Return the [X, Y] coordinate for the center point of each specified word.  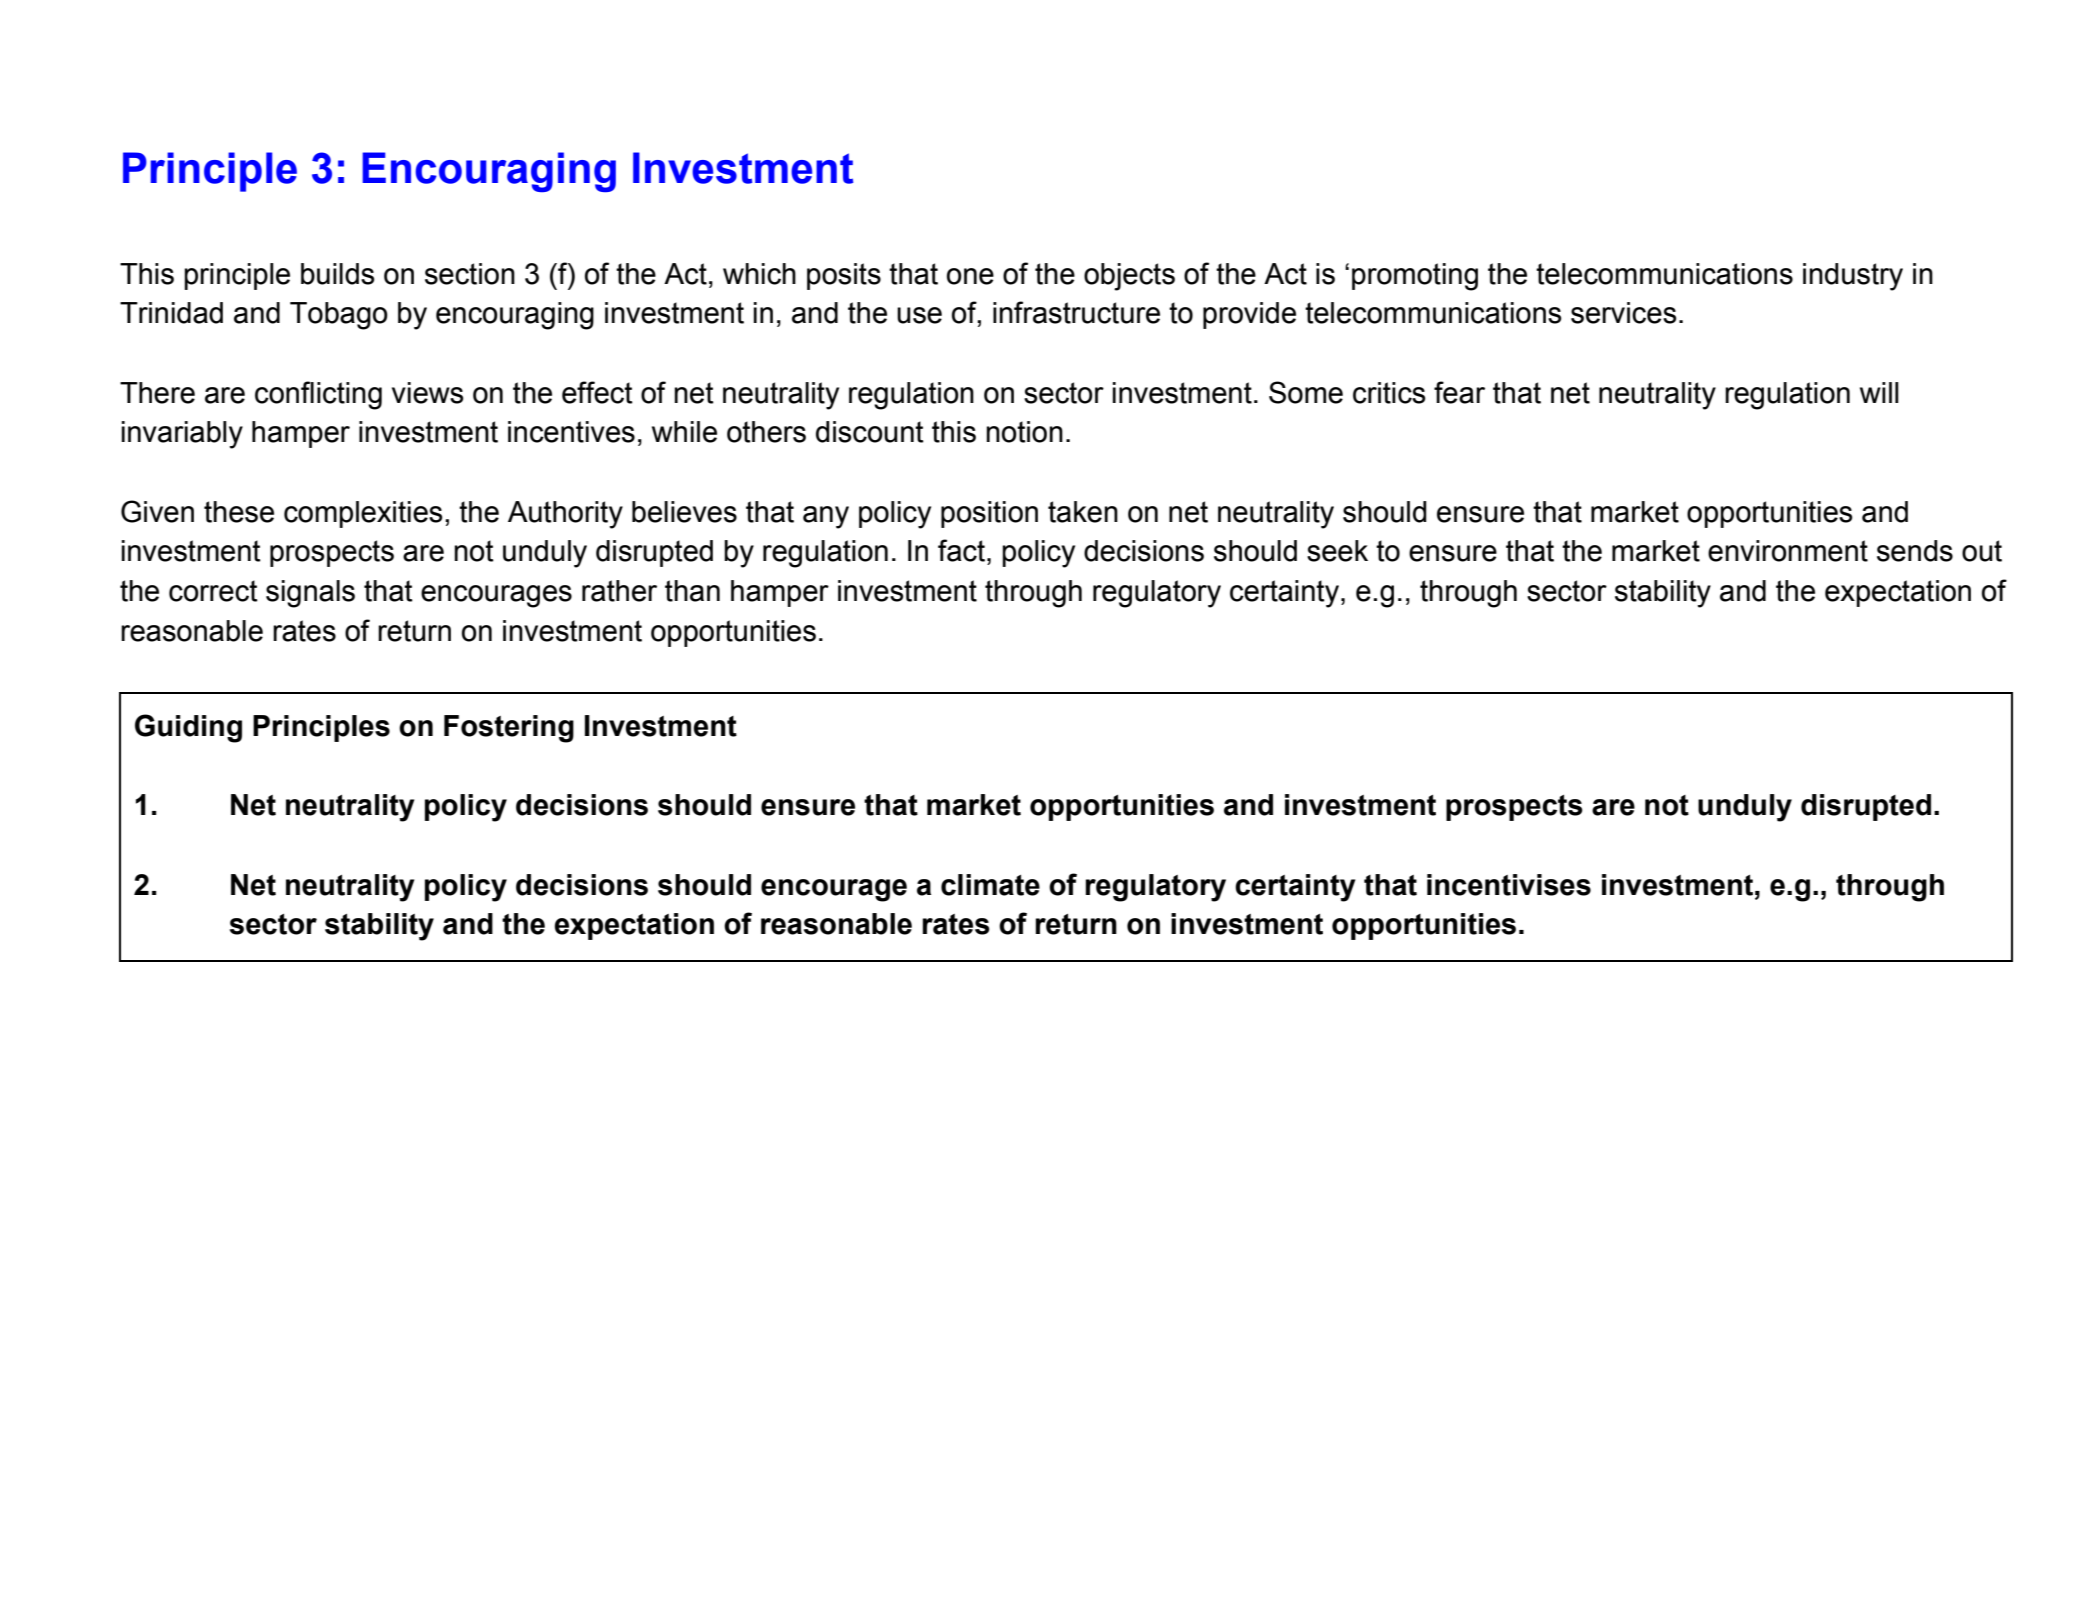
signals [310, 594]
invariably [182, 435]
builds [338, 274]
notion [1024, 432]
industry [1853, 277]
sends [1915, 551]
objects [1129, 277]
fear [1459, 392]
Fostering [509, 729]
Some [1306, 392]
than [692, 591]
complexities [363, 514]
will [1879, 392]
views [428, 393]
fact [961, 550]
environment [1788, 551]
